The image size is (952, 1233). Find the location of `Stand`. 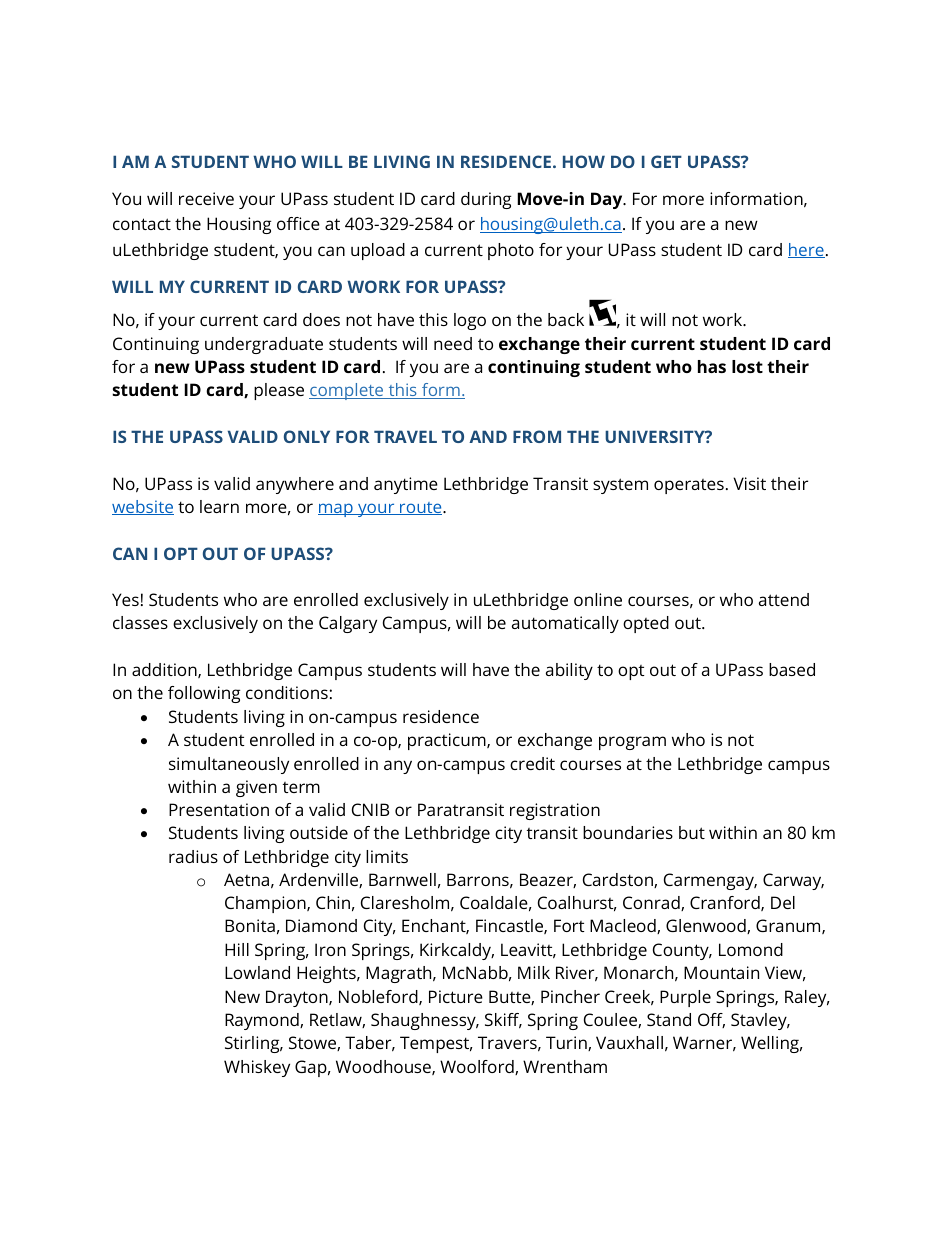

Stand is located at coordinates (669, 1019).
